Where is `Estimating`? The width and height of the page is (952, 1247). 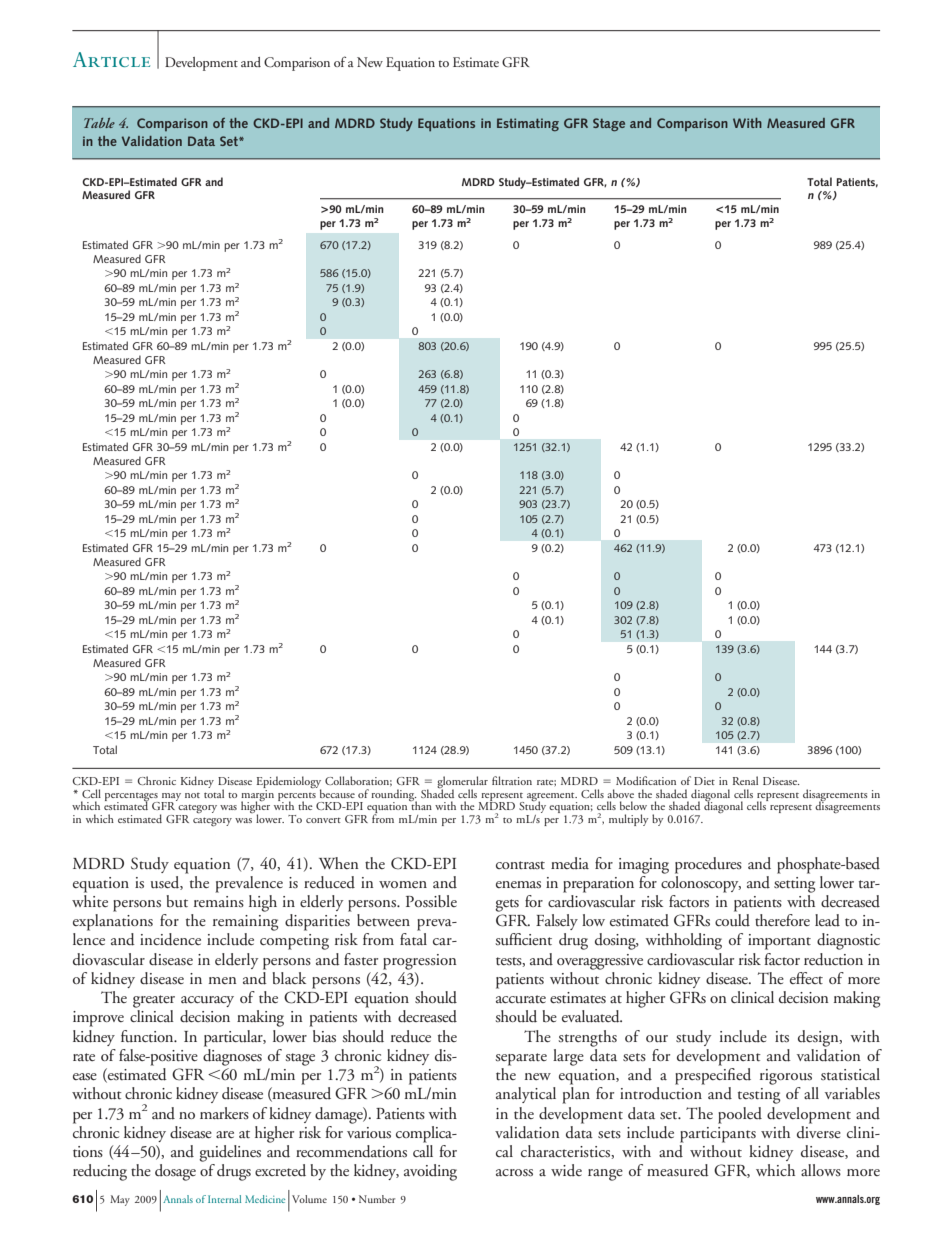
Estimating is located at coordinates (528, 124).
